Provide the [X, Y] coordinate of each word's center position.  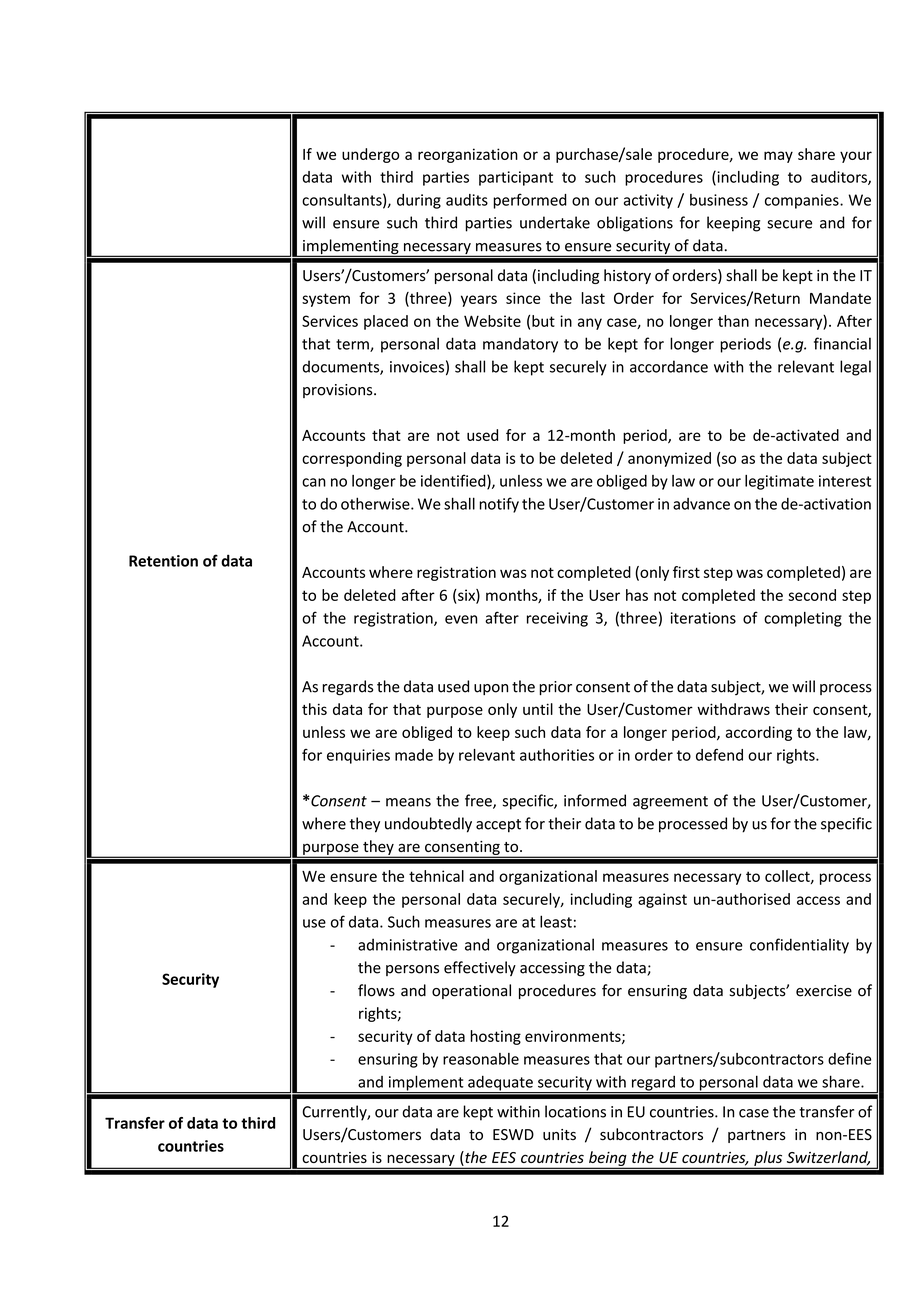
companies [803, 201]
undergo [370, 155]
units [559, 1134]
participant [516, 178]
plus [768, 1159]
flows [376, 990]
